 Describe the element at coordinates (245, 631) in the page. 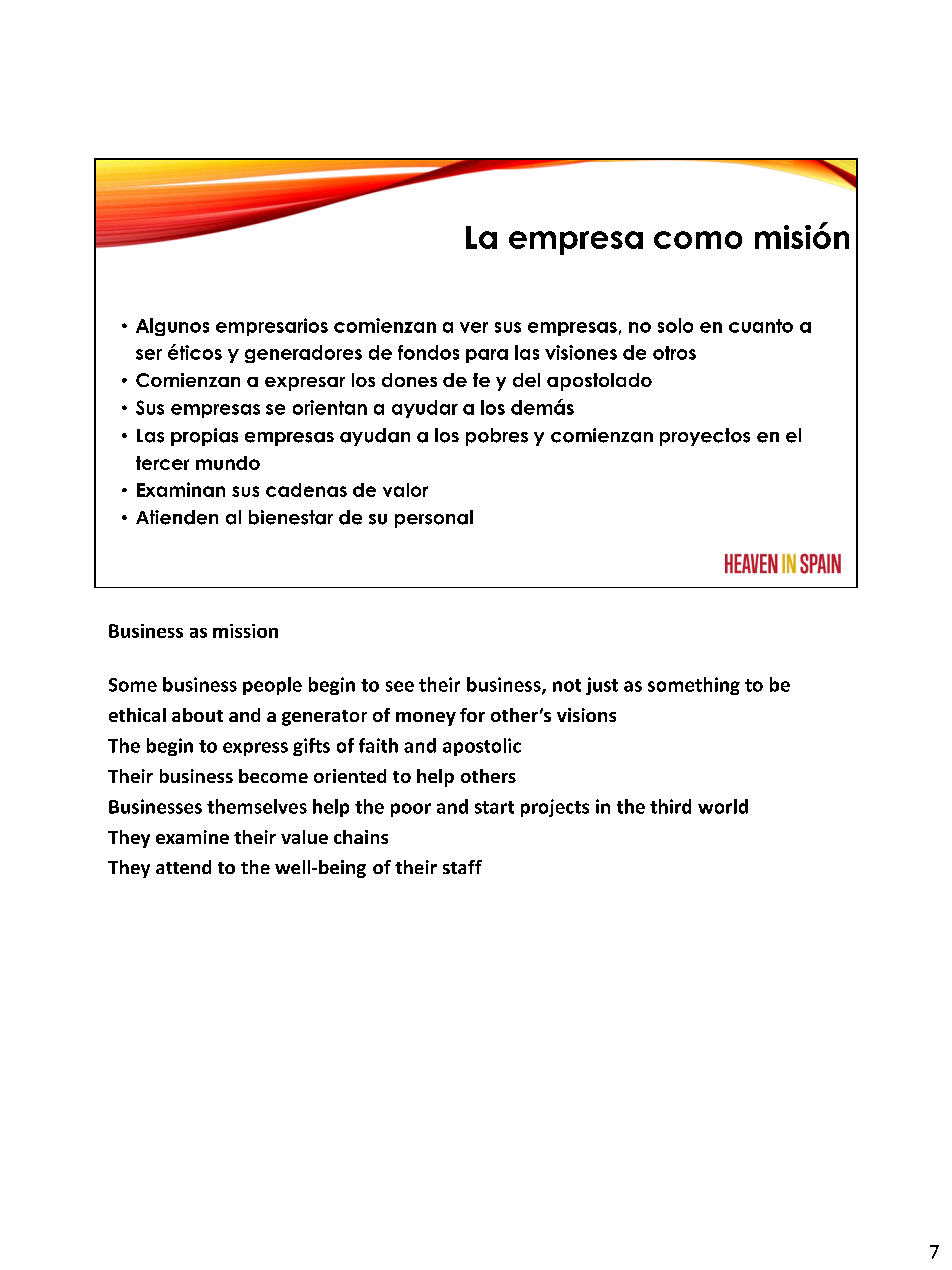

I see `mission` at that location.
